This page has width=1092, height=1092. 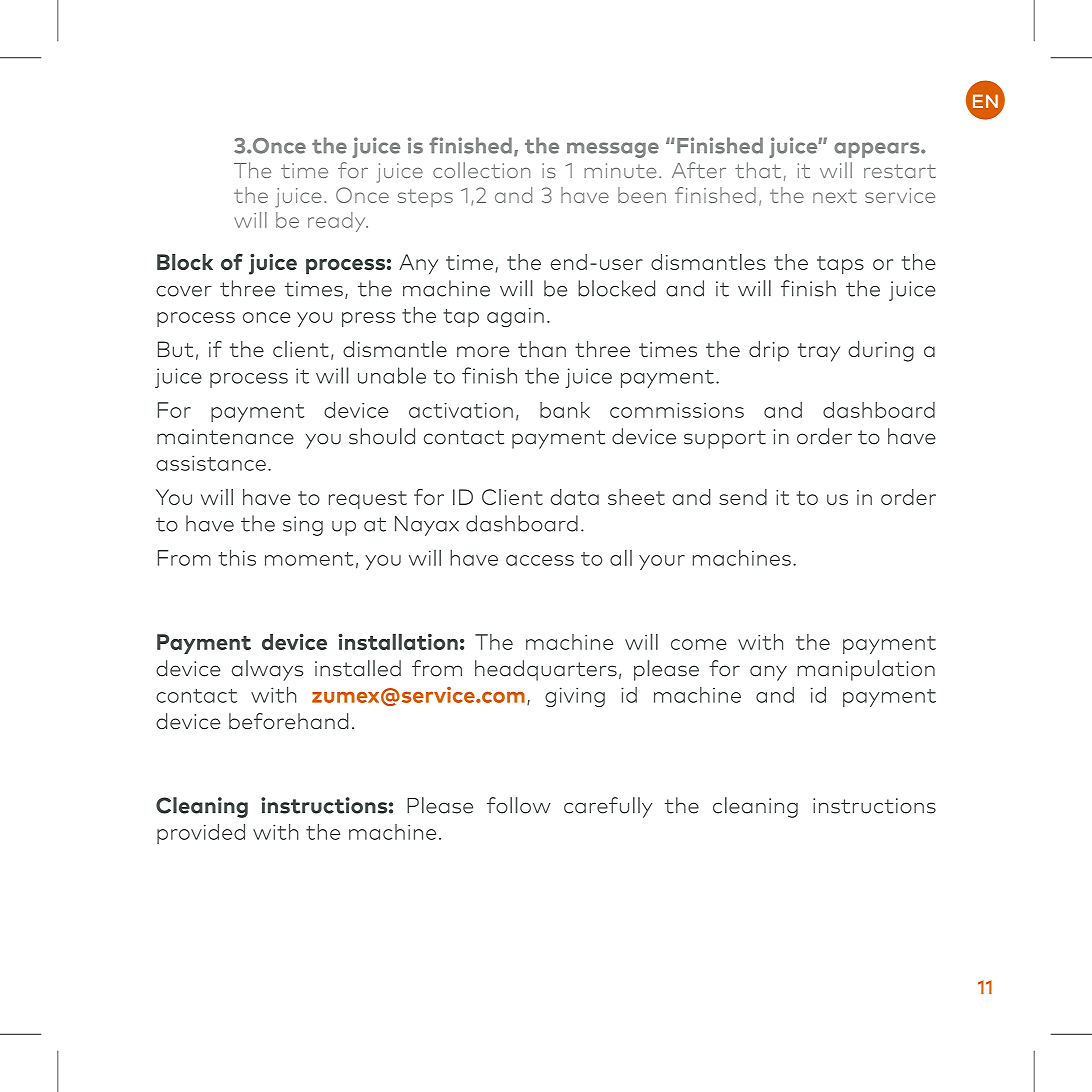 What do you see at coordinates (175, 349) in the page?
I see `But` at bounding box center [175, 349].
